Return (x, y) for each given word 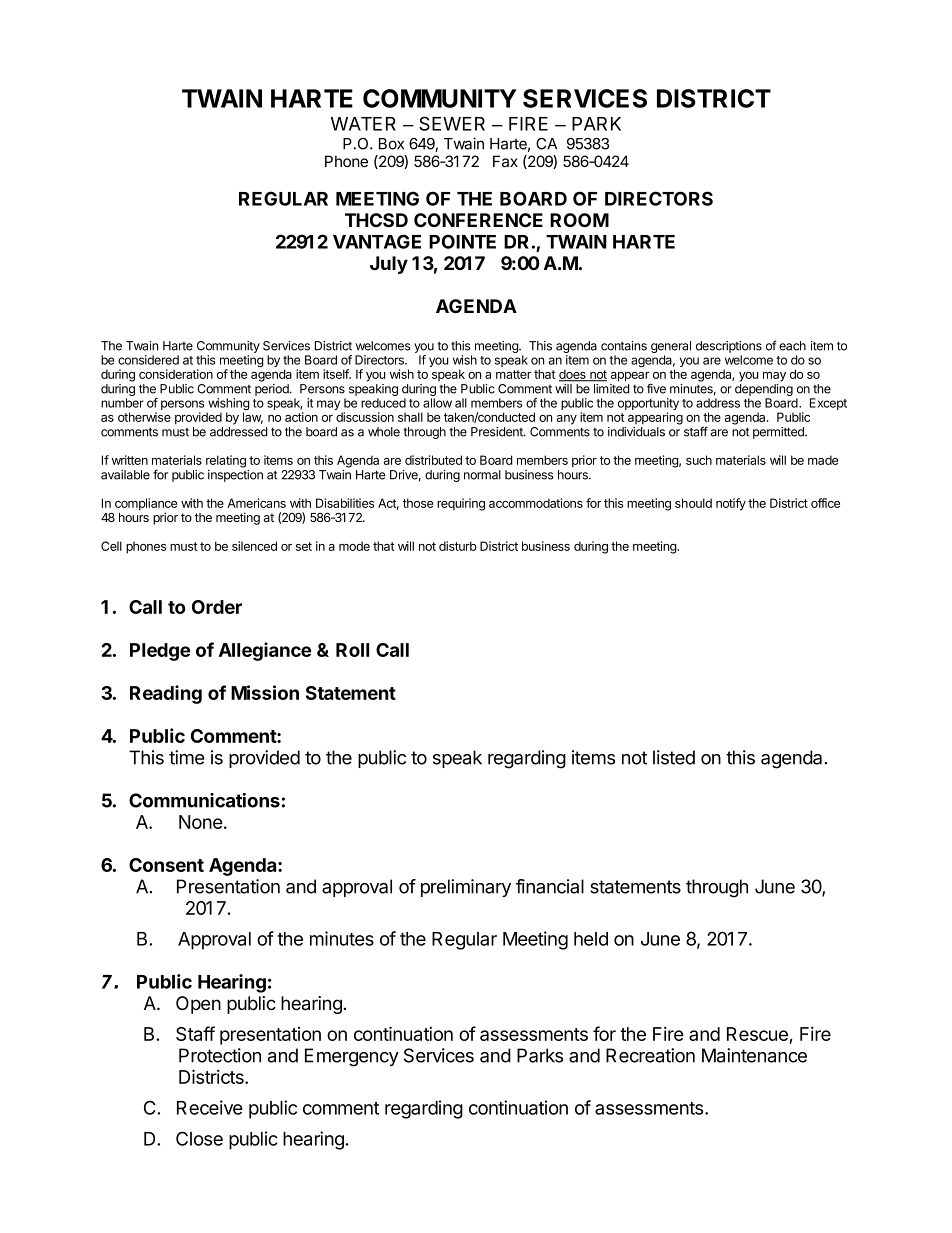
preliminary (466, 888)
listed (674, 757)
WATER (363, 124)
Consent (166, 865)
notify (731, 504)
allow (437, 403)
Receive (210, 1107)
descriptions (729, 347)
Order (217, 607)
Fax (505, 161)
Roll (352, 650)
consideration (176, 374)
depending (764, 390)
